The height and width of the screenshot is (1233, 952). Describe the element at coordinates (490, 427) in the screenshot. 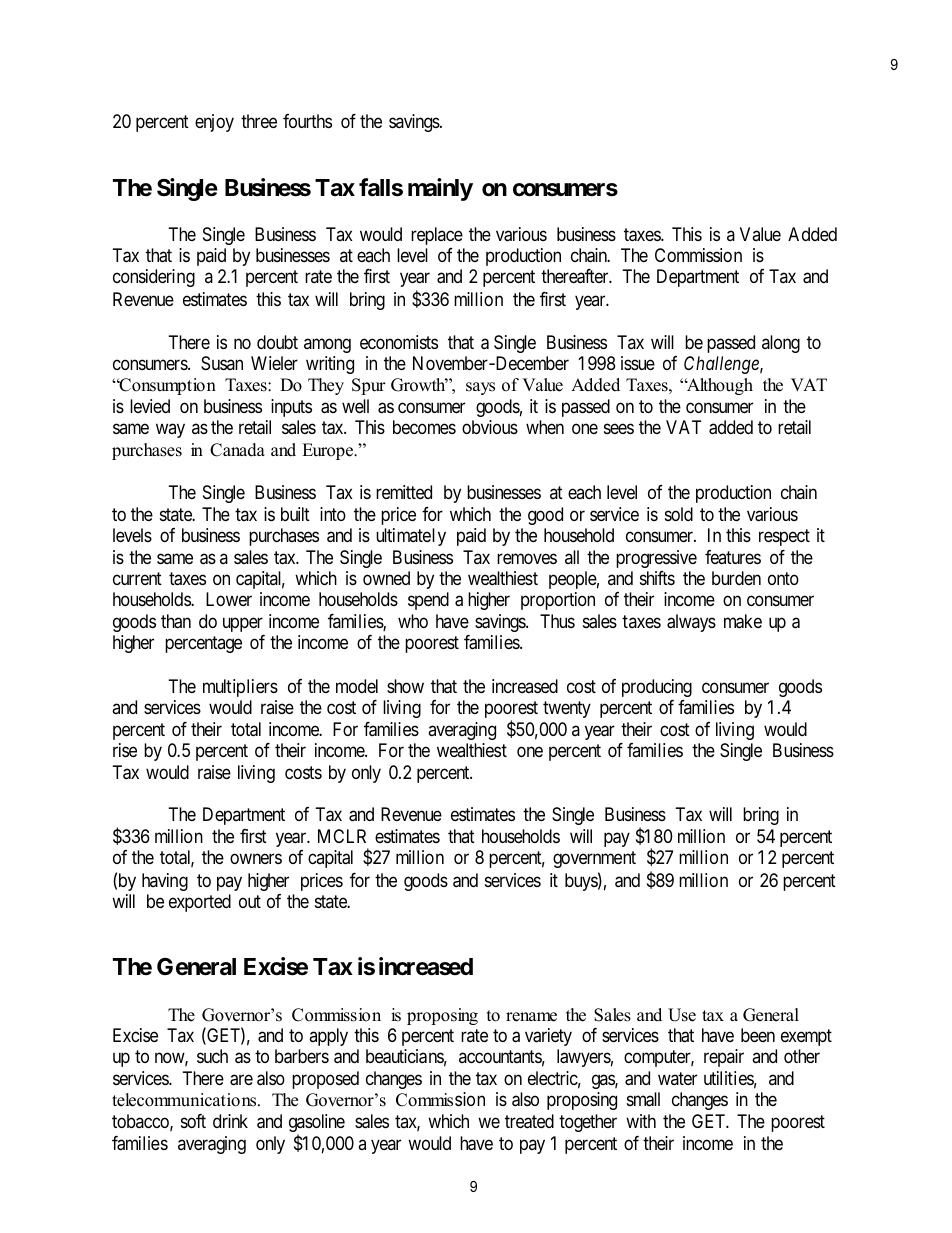

I see `obvious` at that location.
